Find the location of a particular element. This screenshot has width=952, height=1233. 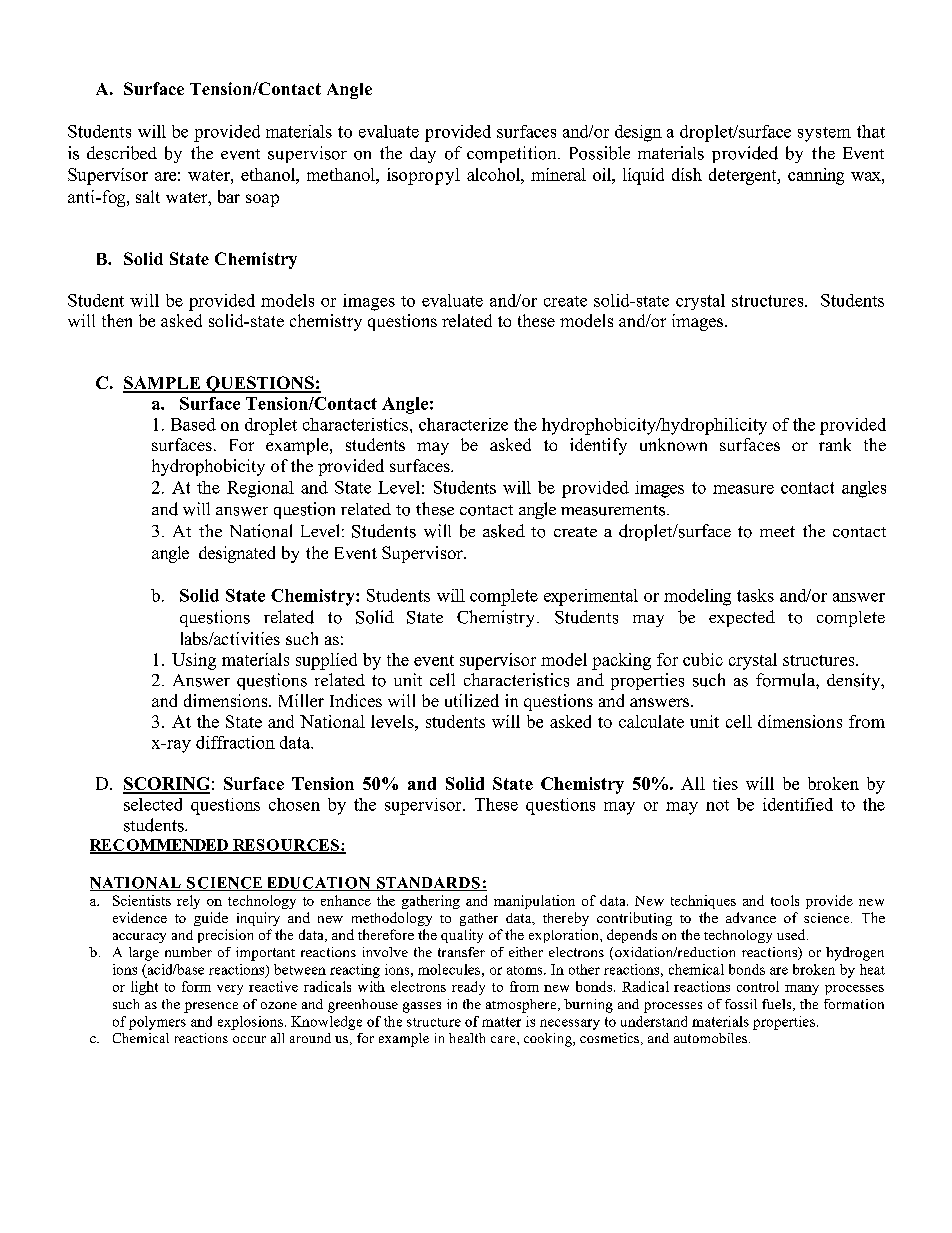

experimental is located at coordinates (591, 597).
